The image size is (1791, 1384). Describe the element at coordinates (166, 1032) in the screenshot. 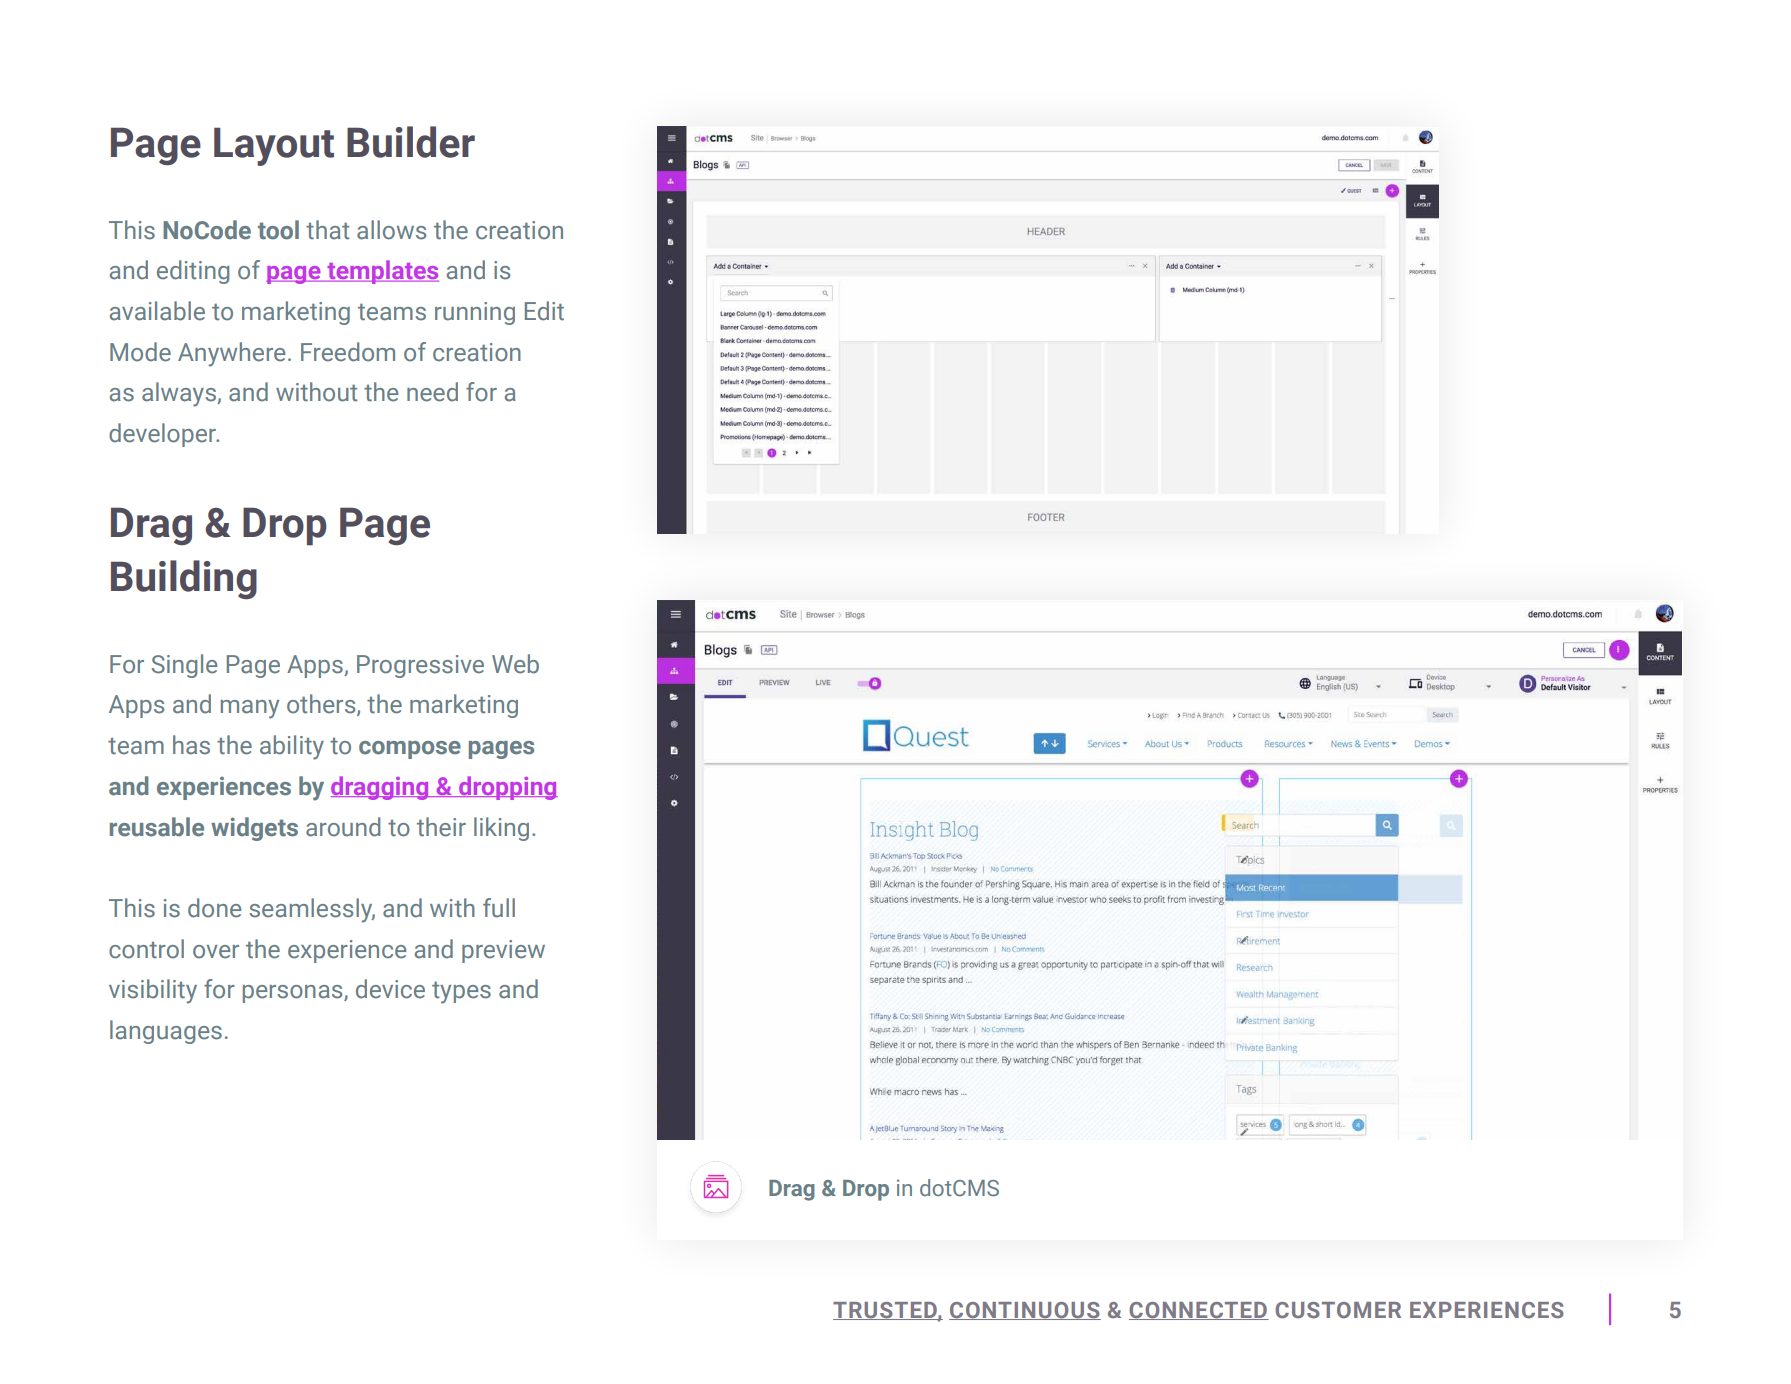

I see `languages` at that location.
